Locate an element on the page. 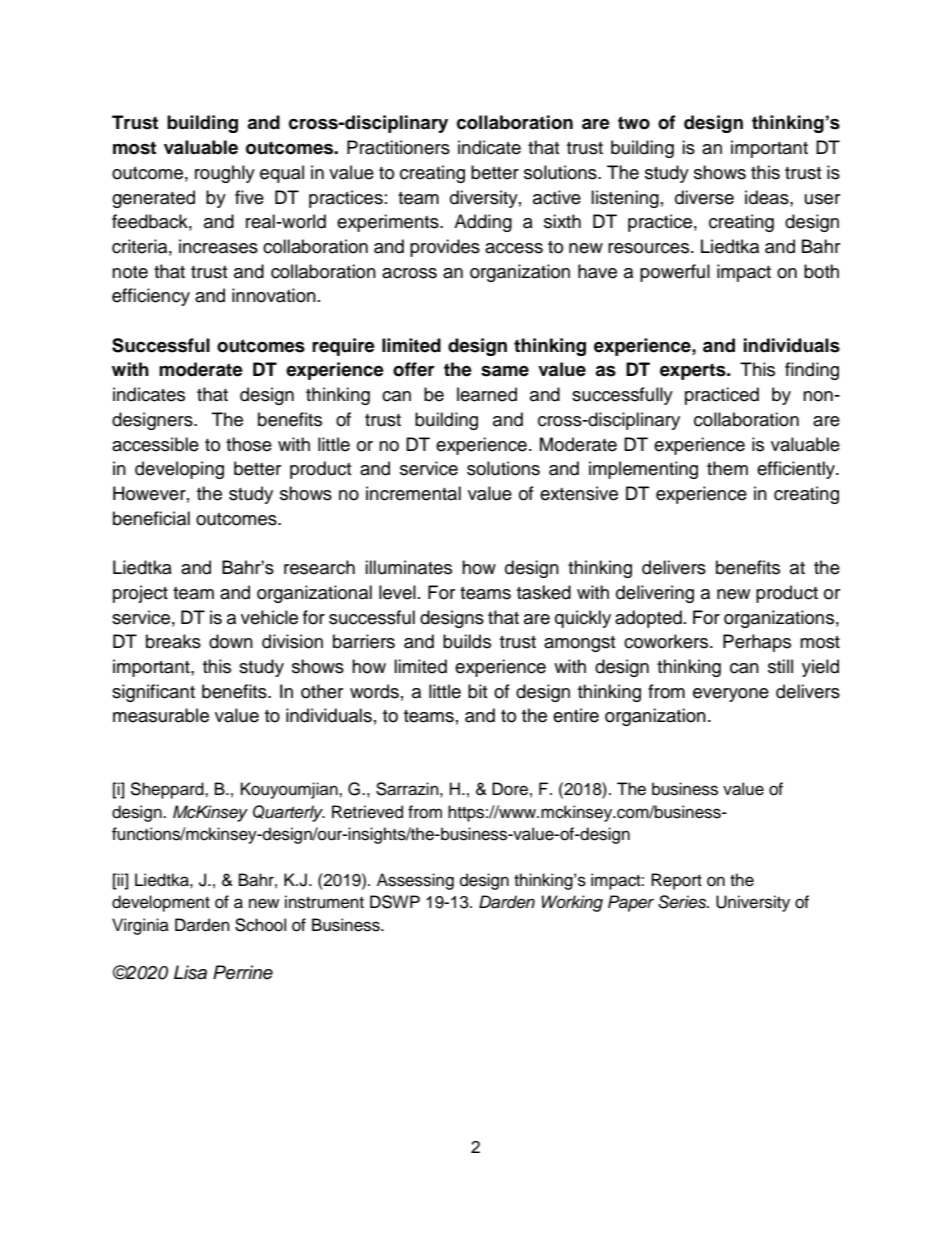  same is located at coordinates (505, 371).
